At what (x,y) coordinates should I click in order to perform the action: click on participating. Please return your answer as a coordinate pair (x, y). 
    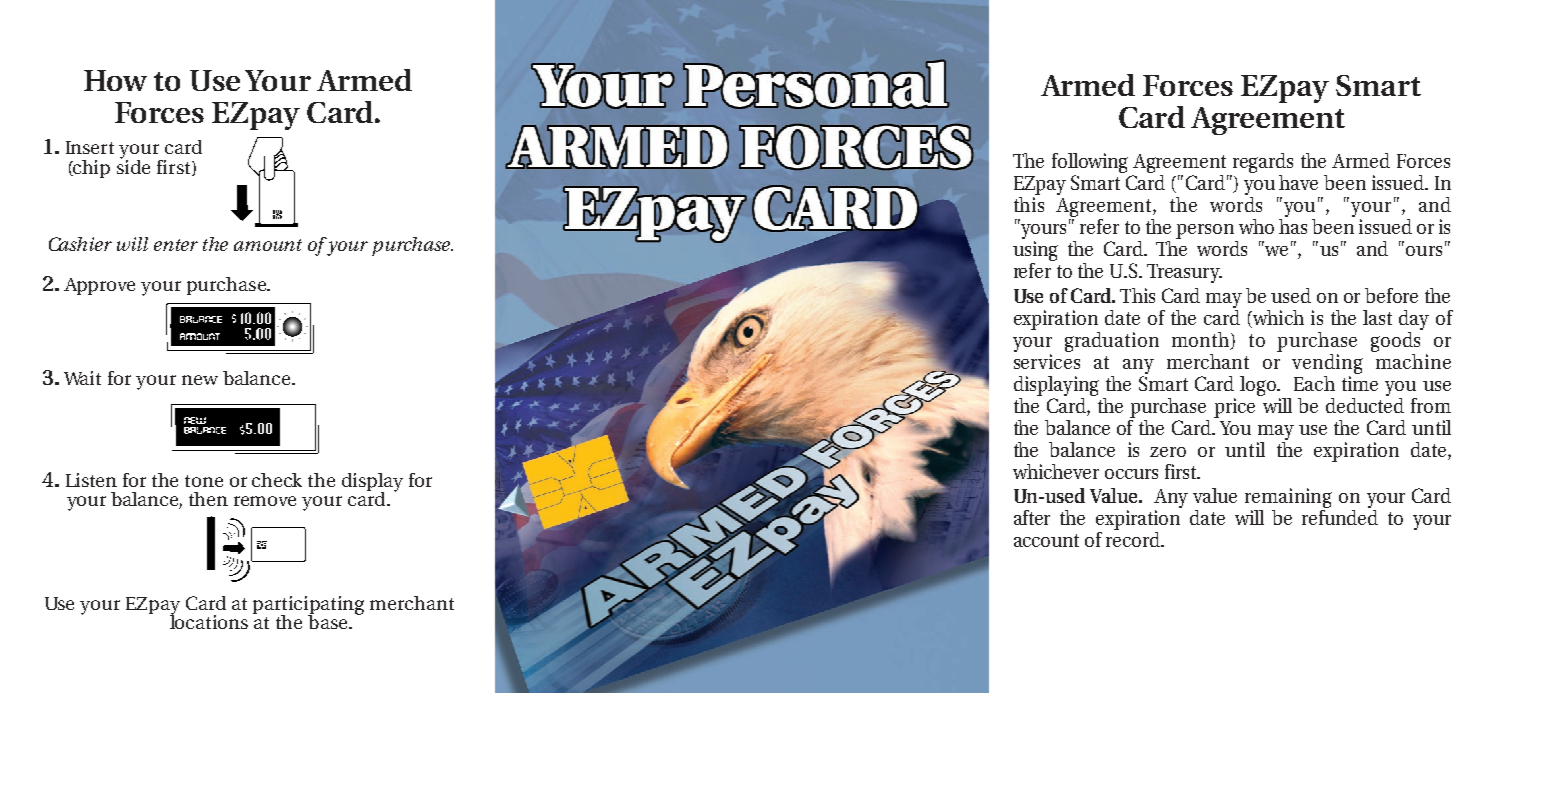
    Looking at the image, I should click on (308, 606).
